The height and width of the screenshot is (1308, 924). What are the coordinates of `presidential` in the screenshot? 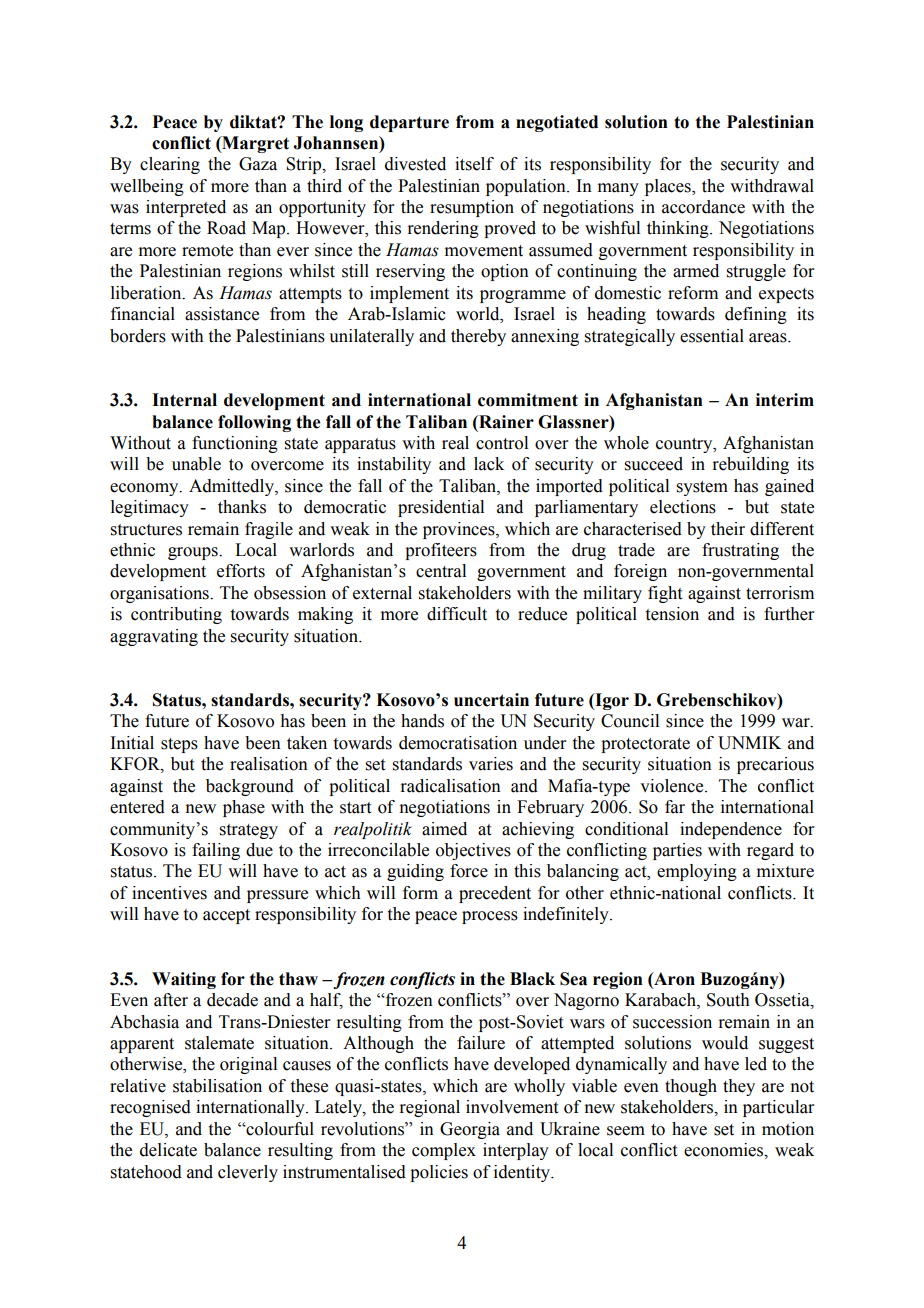 It's located at (441, 508).
